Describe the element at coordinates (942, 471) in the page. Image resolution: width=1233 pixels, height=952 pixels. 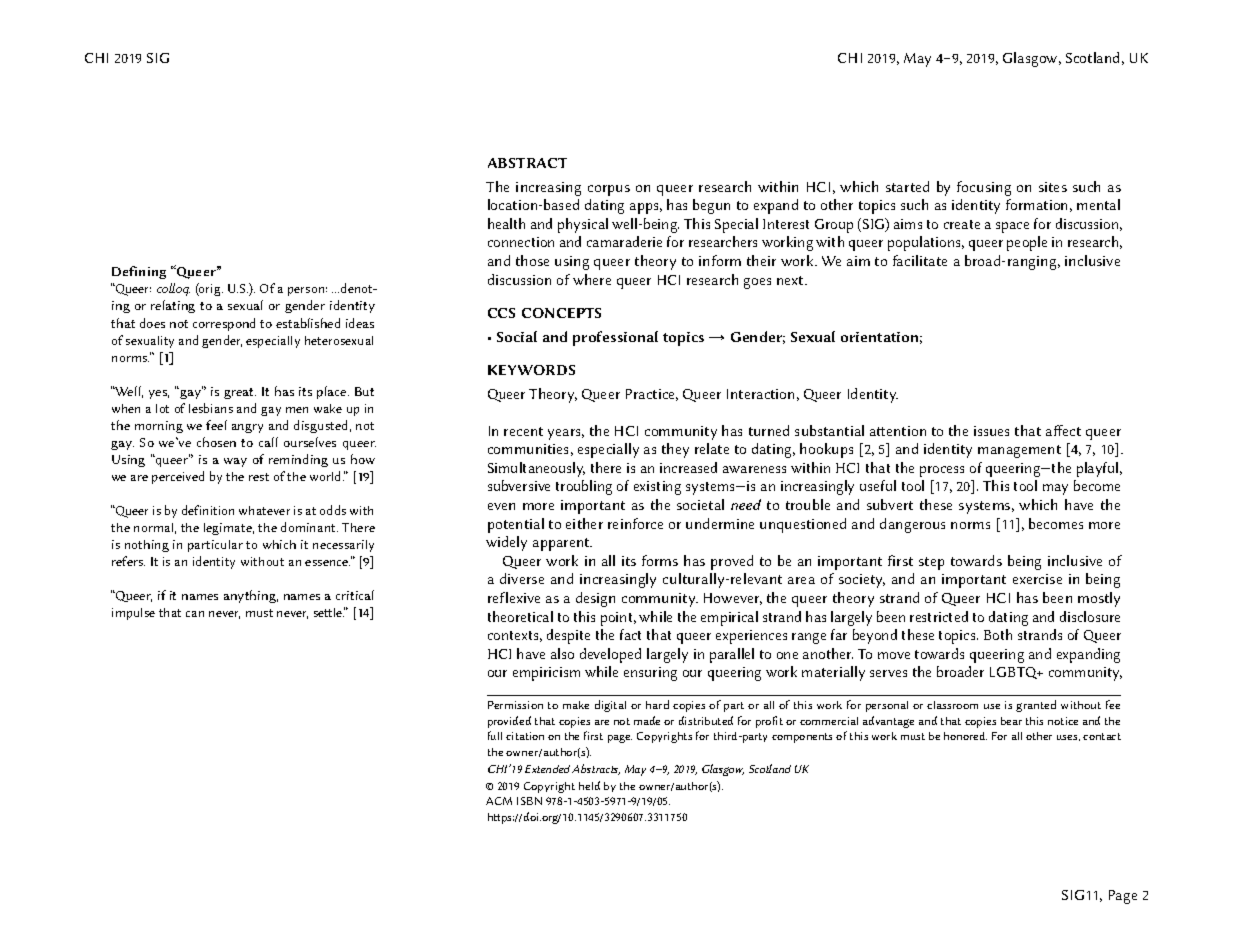
I see `process` at that location.
